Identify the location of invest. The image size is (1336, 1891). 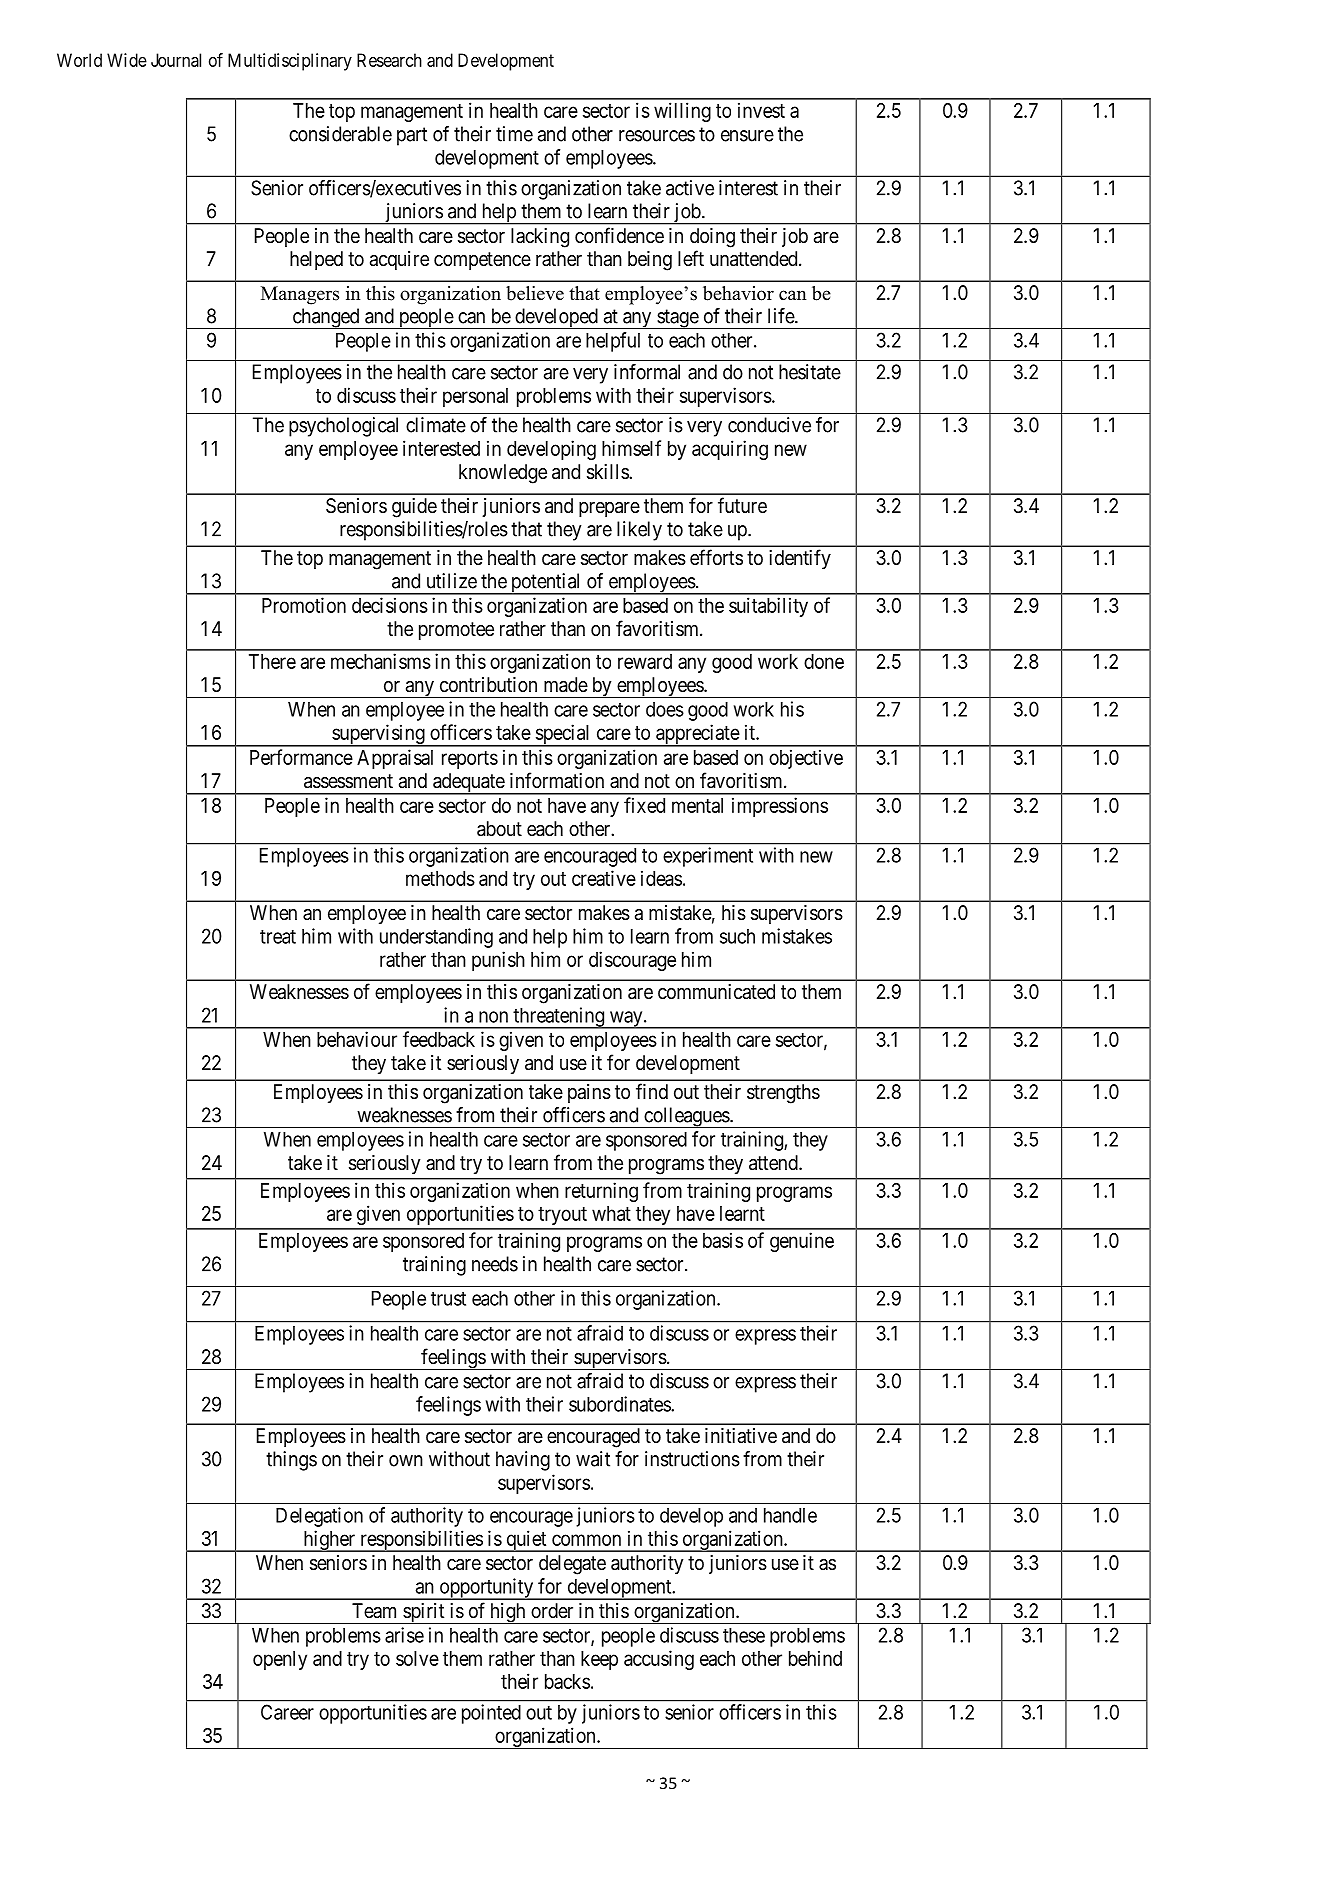
(761, 110).
